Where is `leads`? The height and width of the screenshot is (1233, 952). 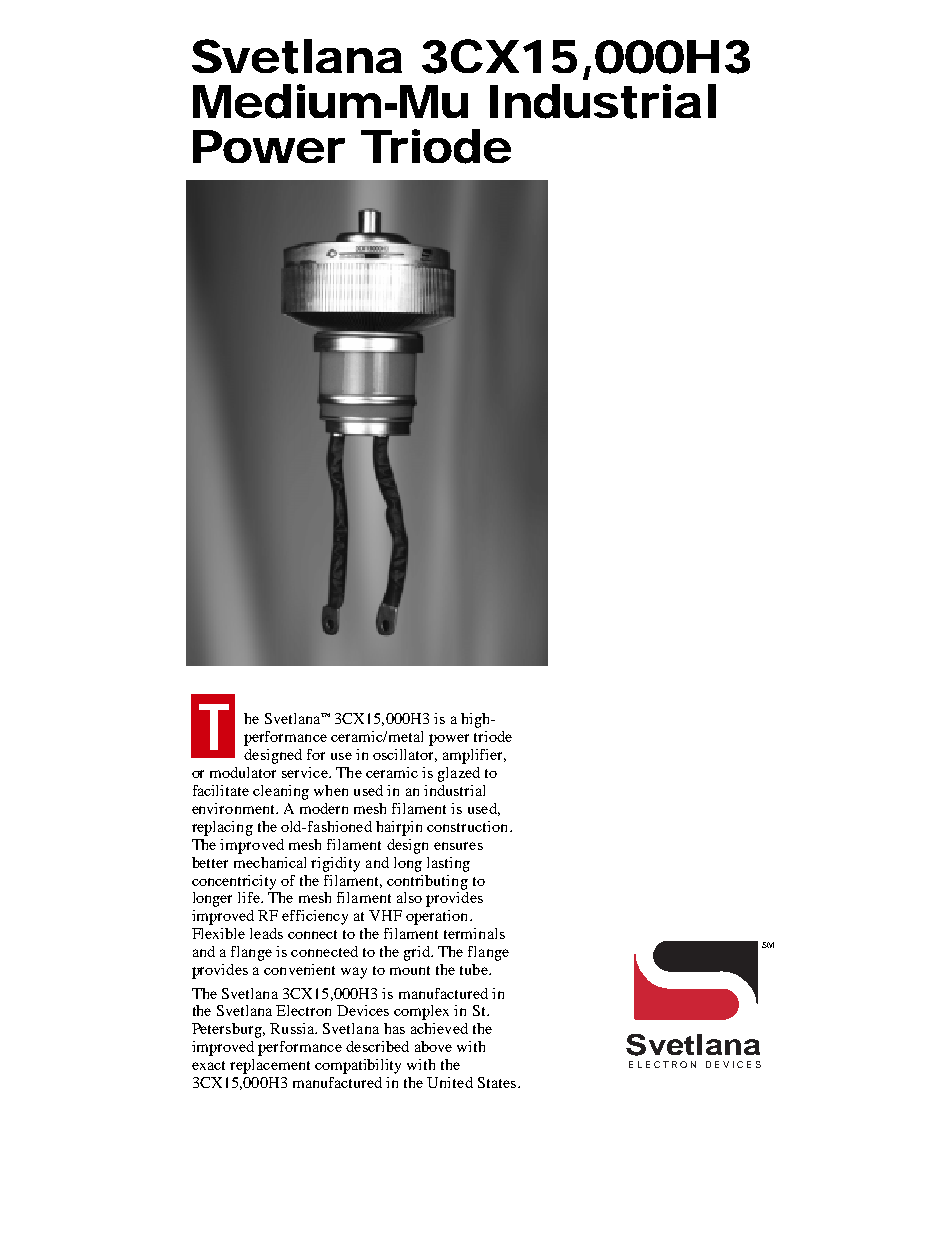 leads is located at coordinates (266, 933).
